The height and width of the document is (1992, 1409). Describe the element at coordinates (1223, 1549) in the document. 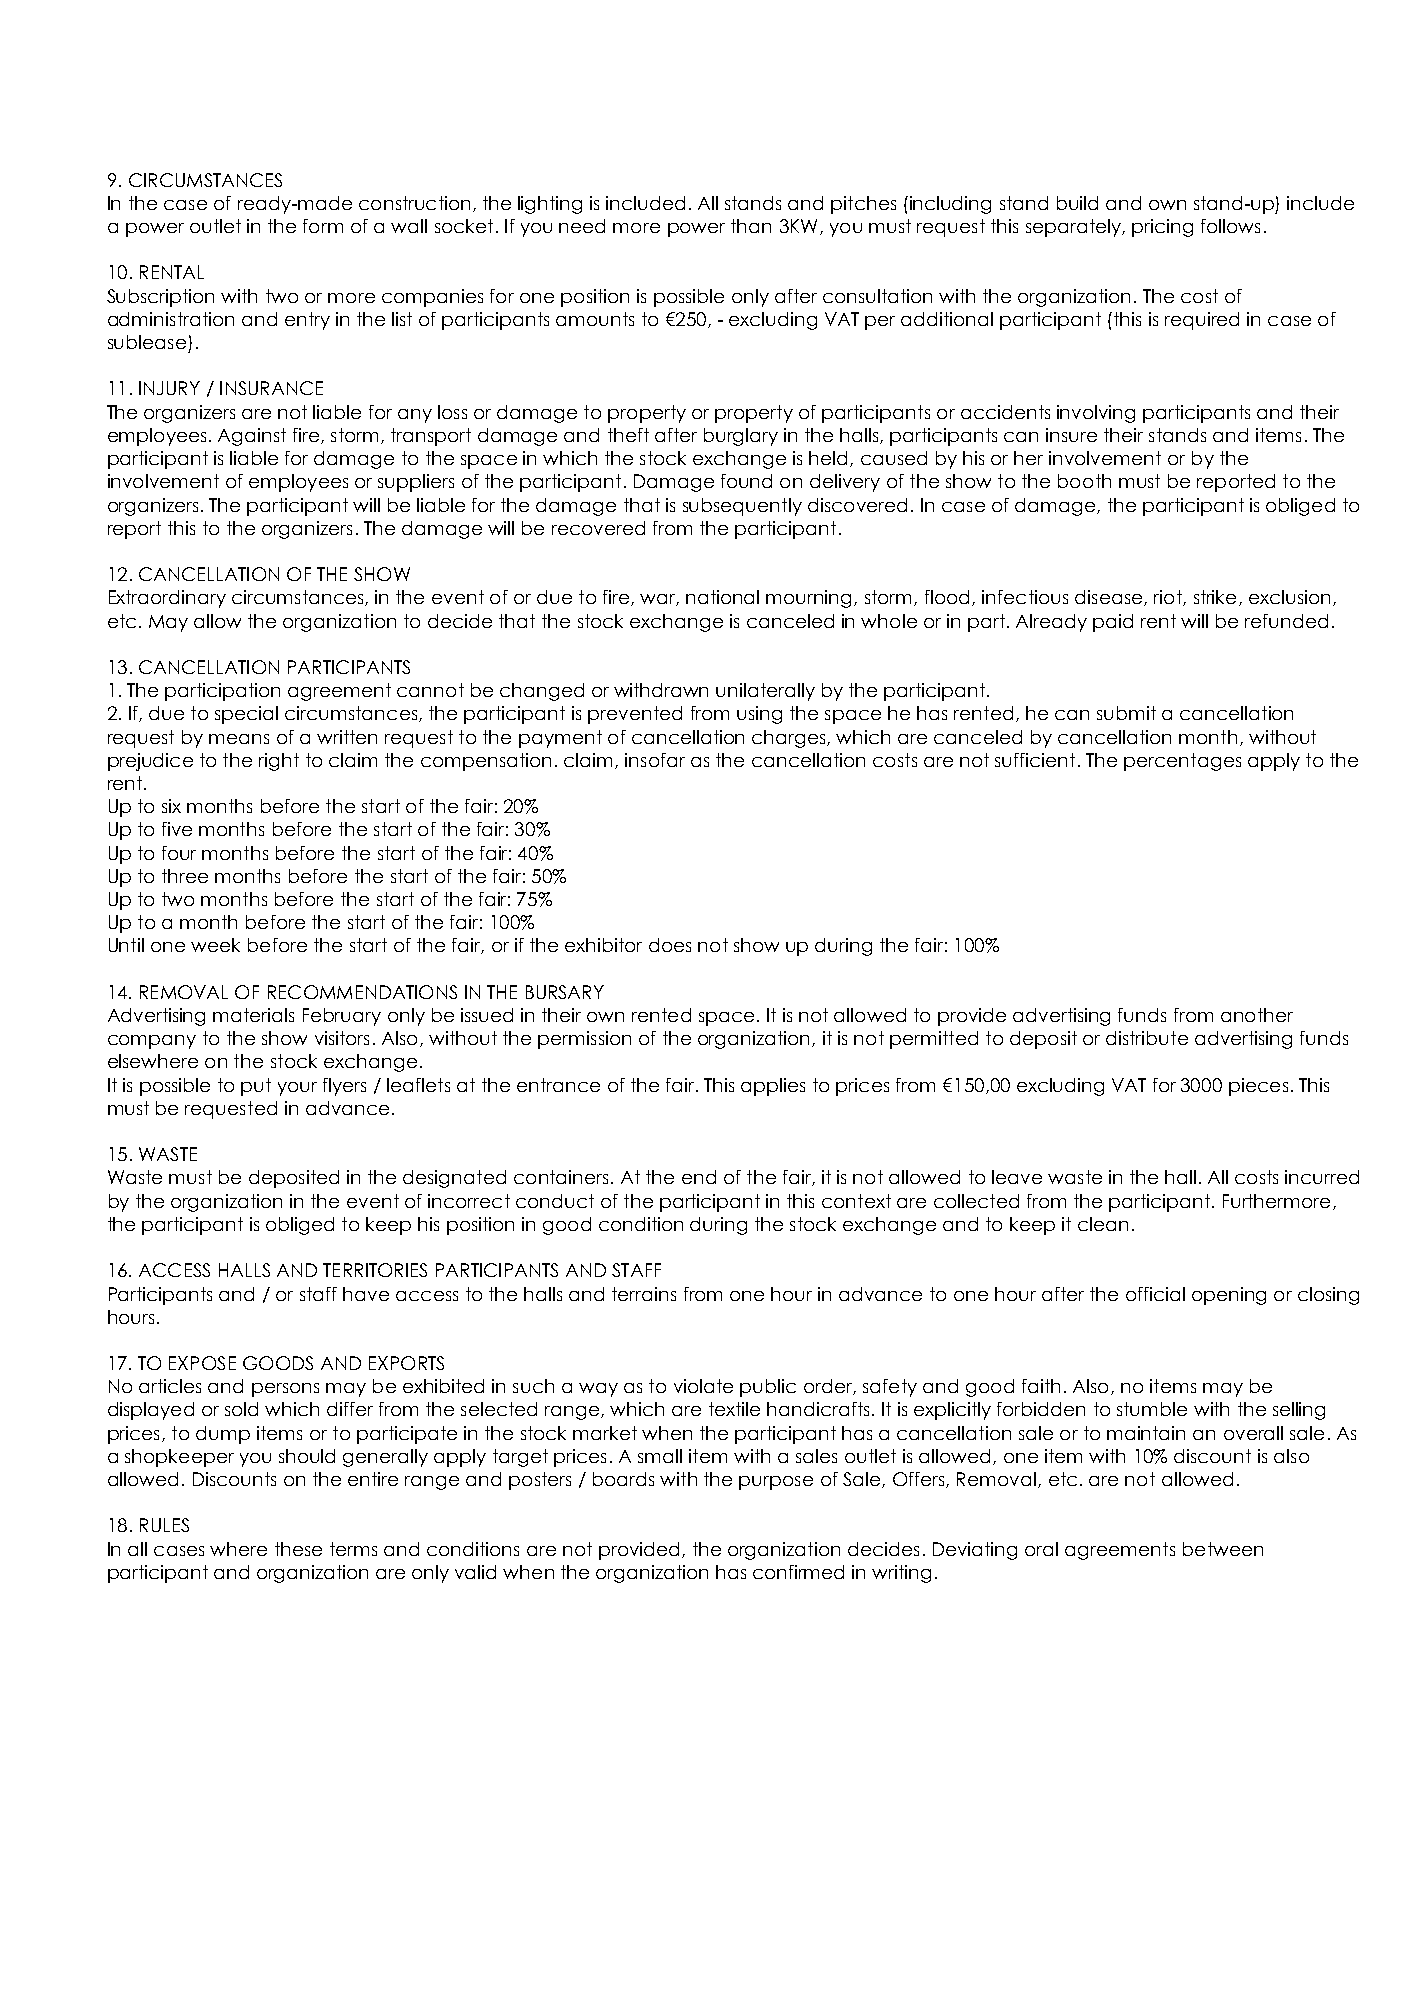

I see `between` at that location.
